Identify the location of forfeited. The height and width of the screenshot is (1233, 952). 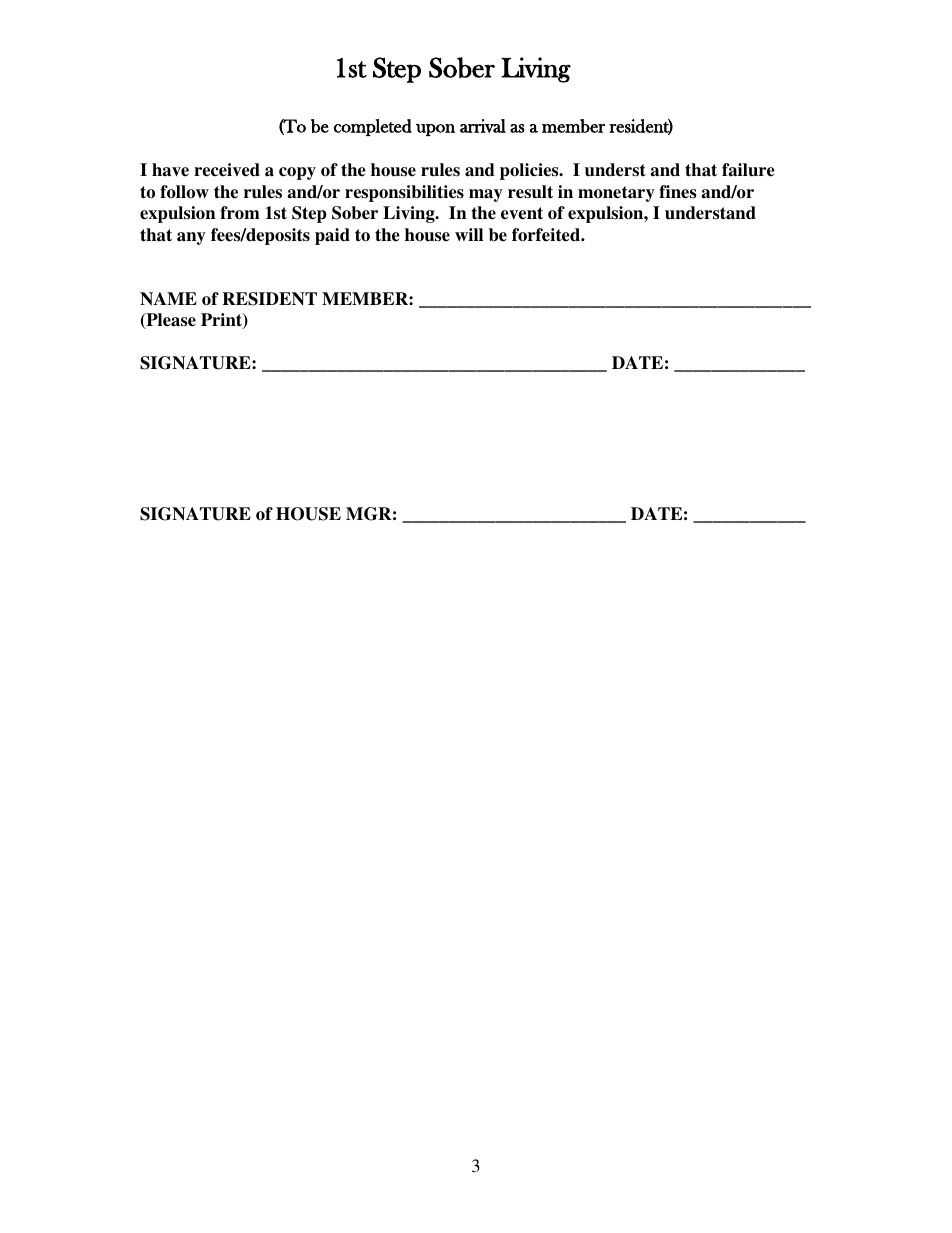
(547, 235).
